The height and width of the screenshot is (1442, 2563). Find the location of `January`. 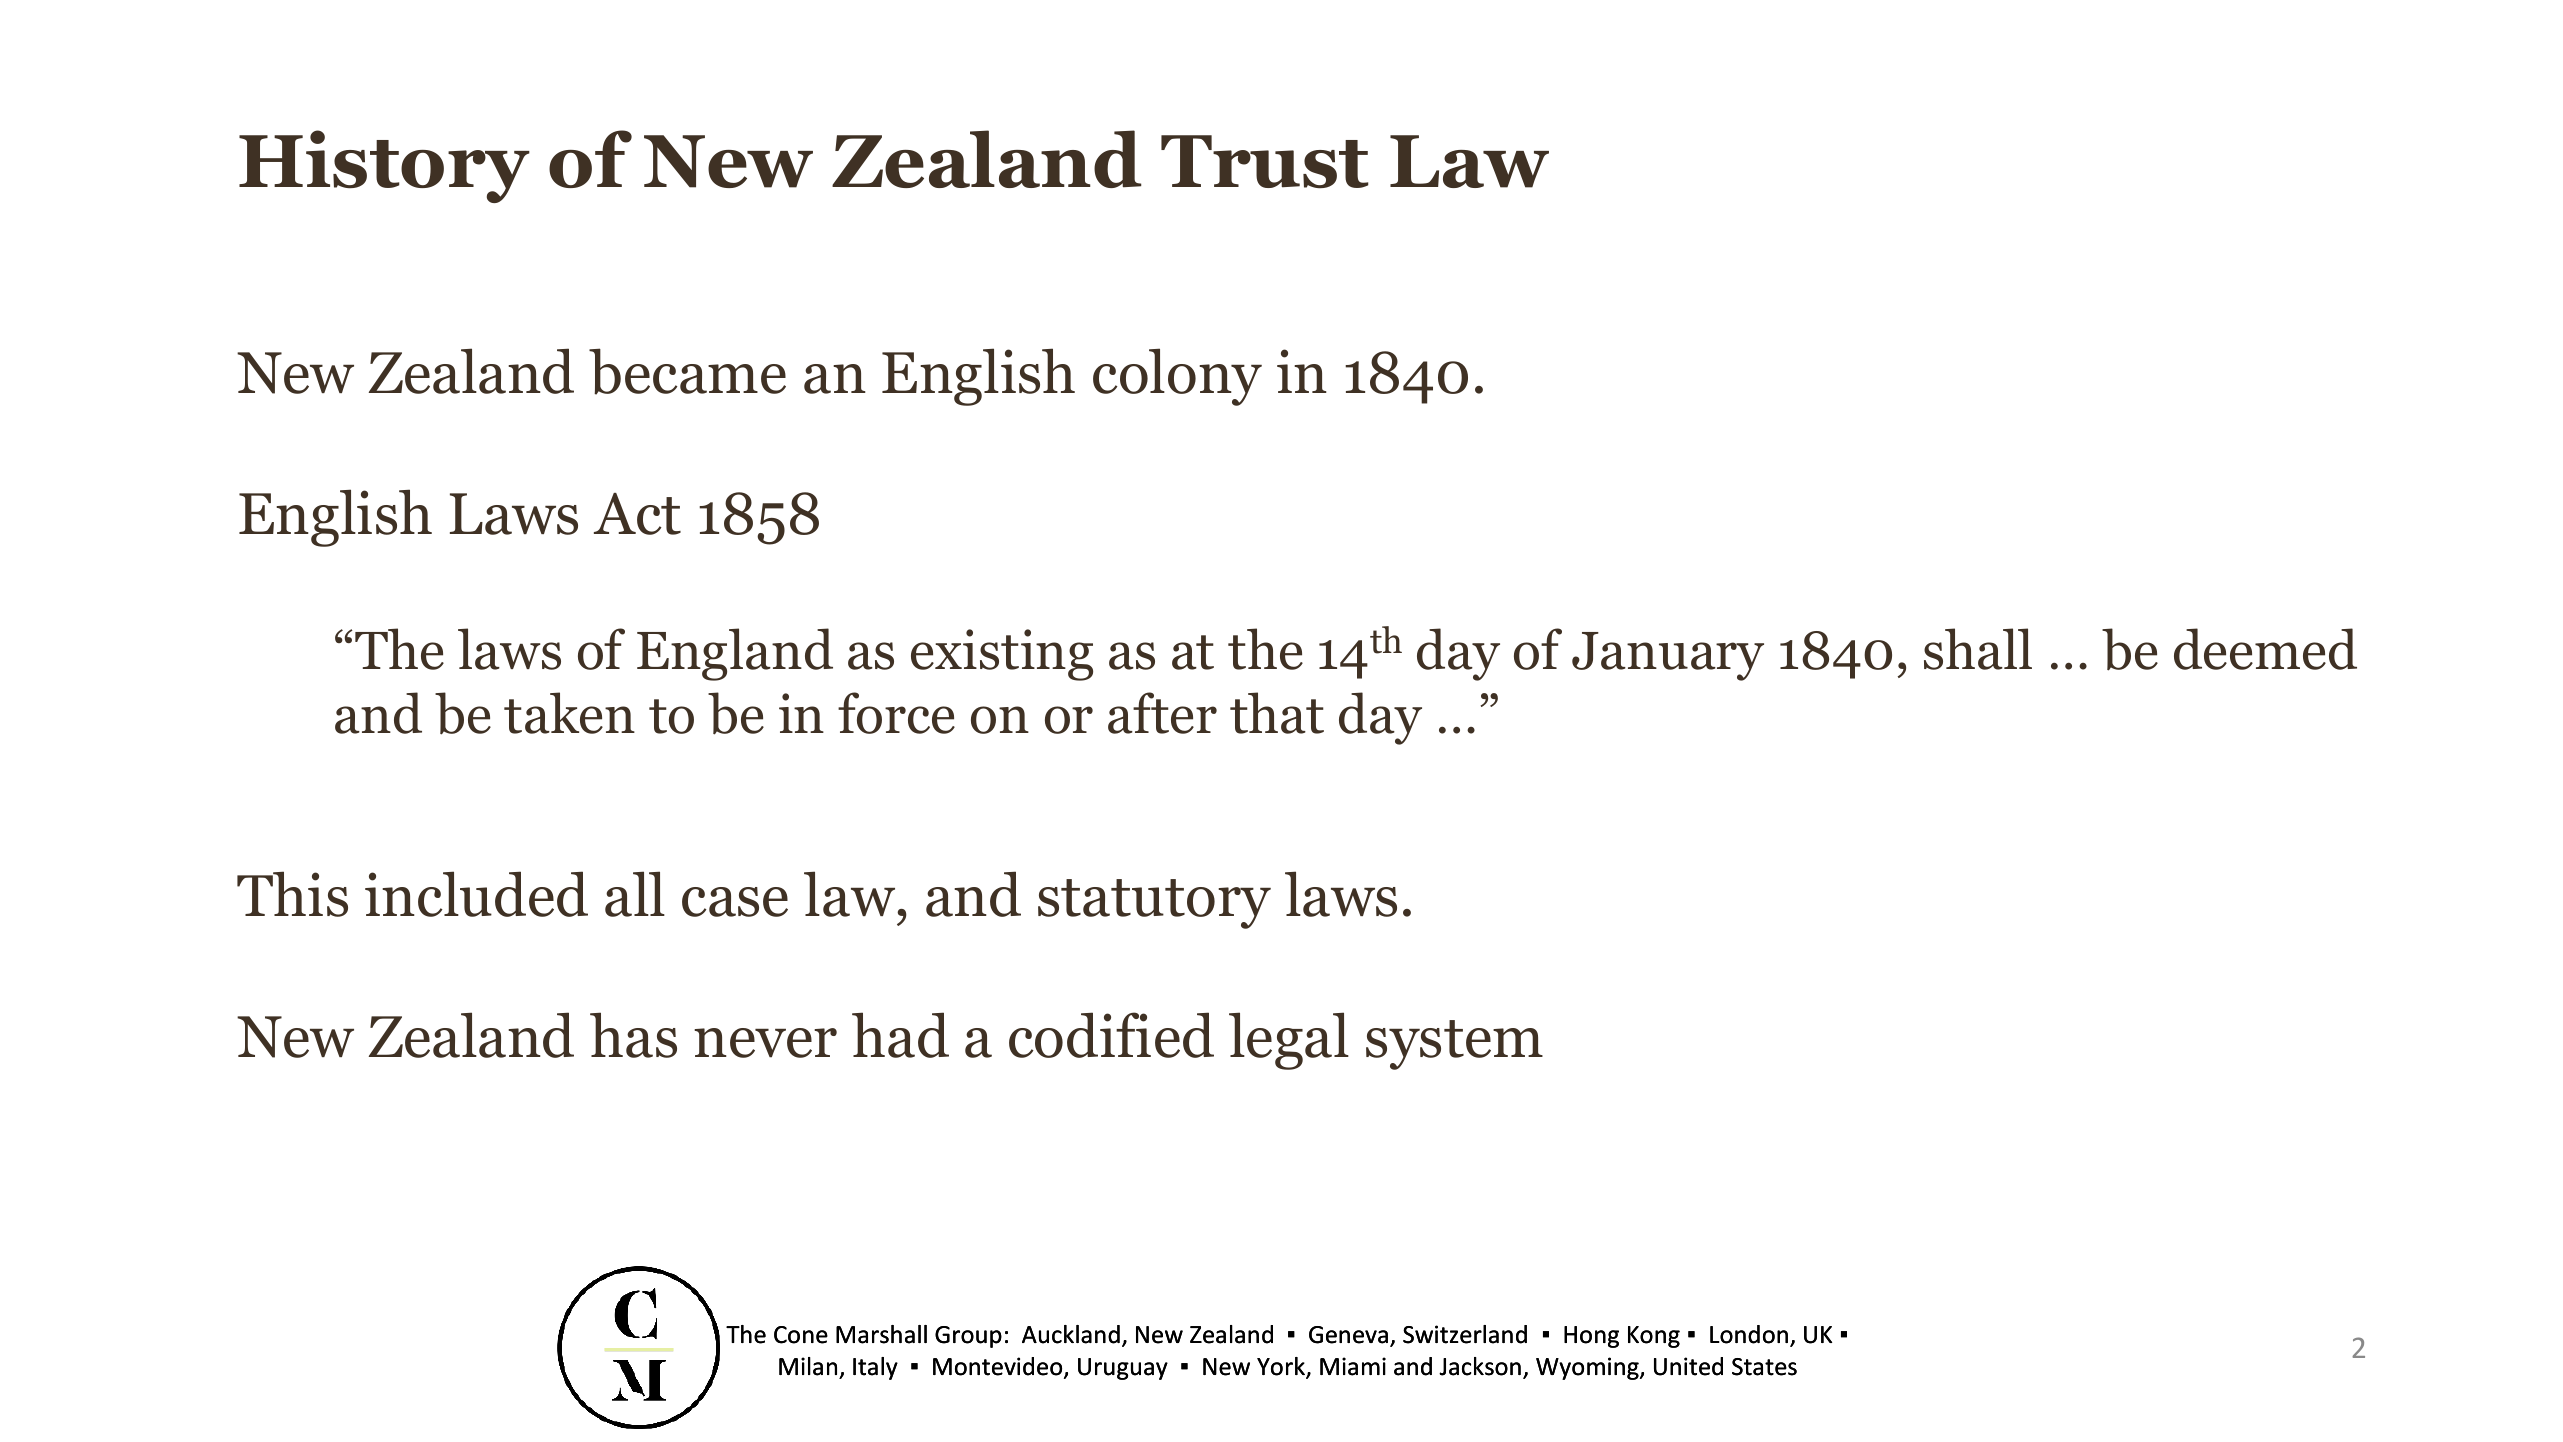

January is located at coordinates (1668, 656).
